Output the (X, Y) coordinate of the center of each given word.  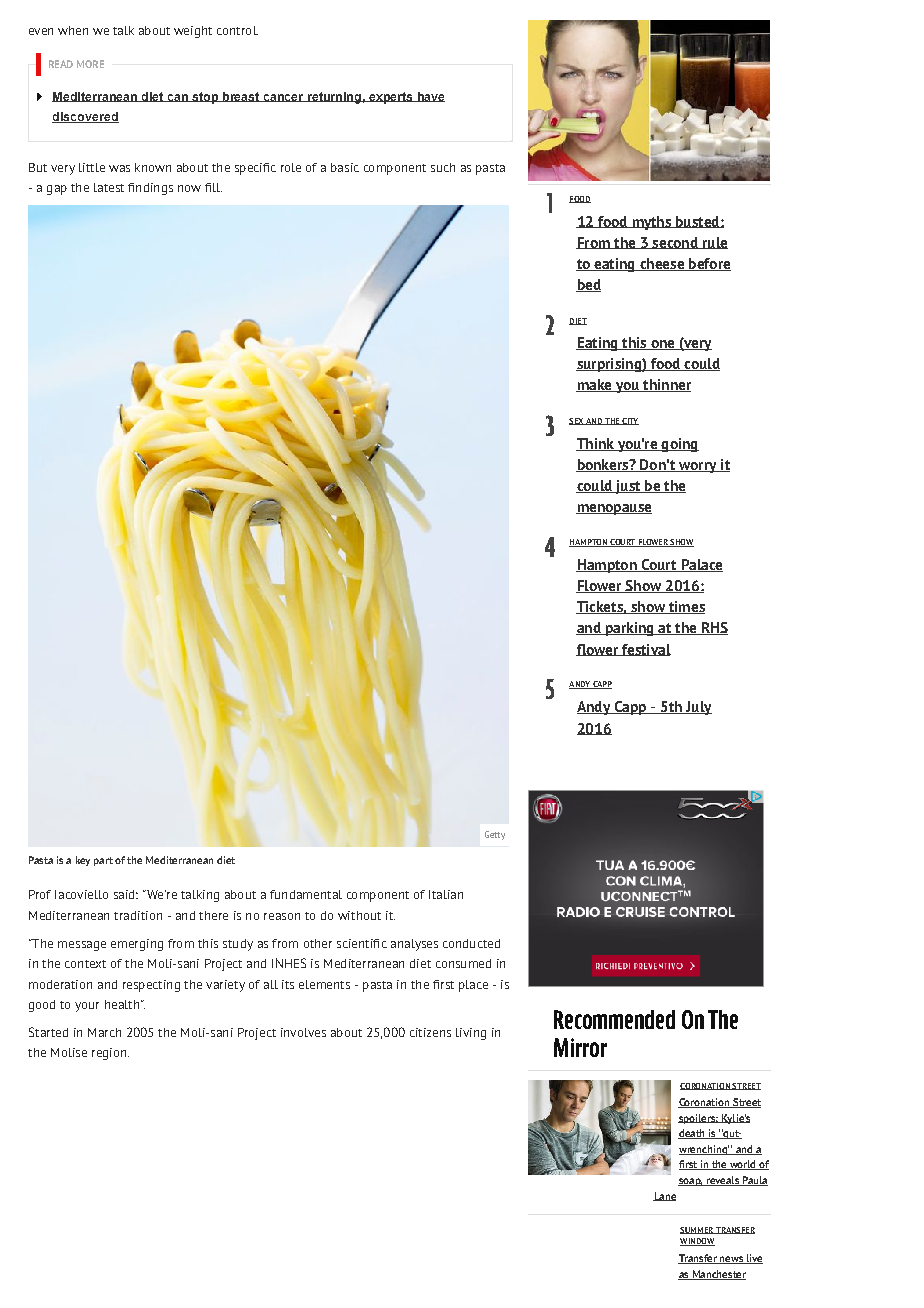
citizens (430, 1032)
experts (391, 98)
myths (651, 223)
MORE (90, 64)
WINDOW (697, 1242)
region (110, 1054)
